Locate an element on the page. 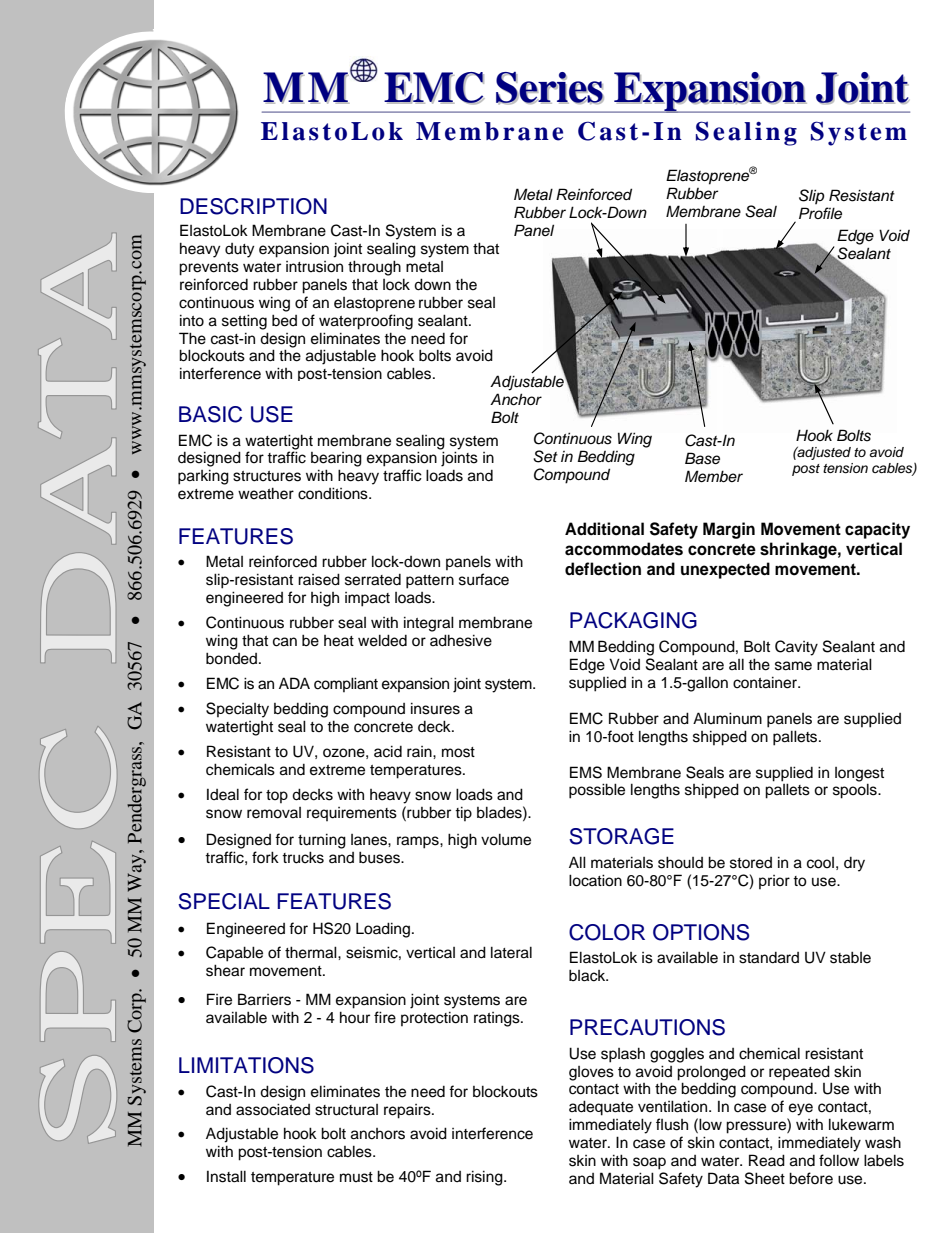 Image resolution: width=952 pixels, height=1233 pixels. Member is located at coordinates (714, 476).
